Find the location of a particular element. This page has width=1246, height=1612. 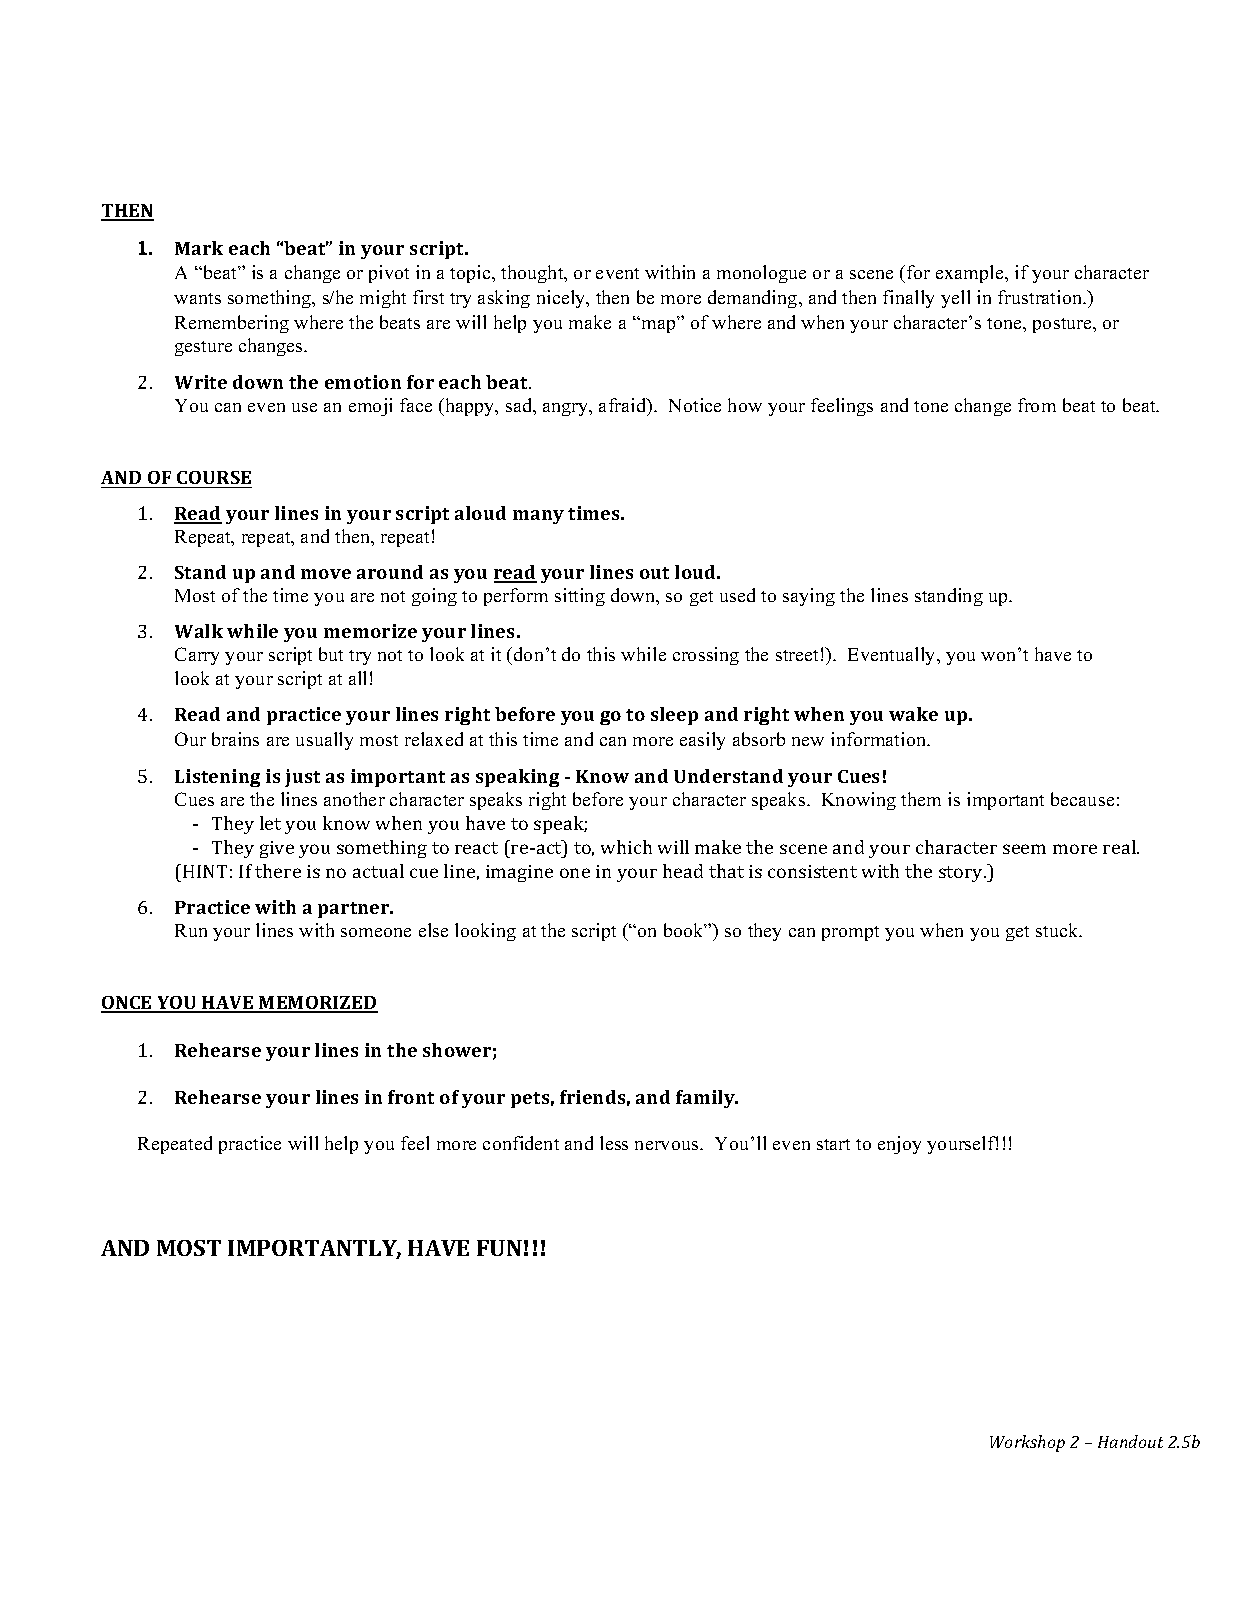

front is located at coordinates (411, 1097).
